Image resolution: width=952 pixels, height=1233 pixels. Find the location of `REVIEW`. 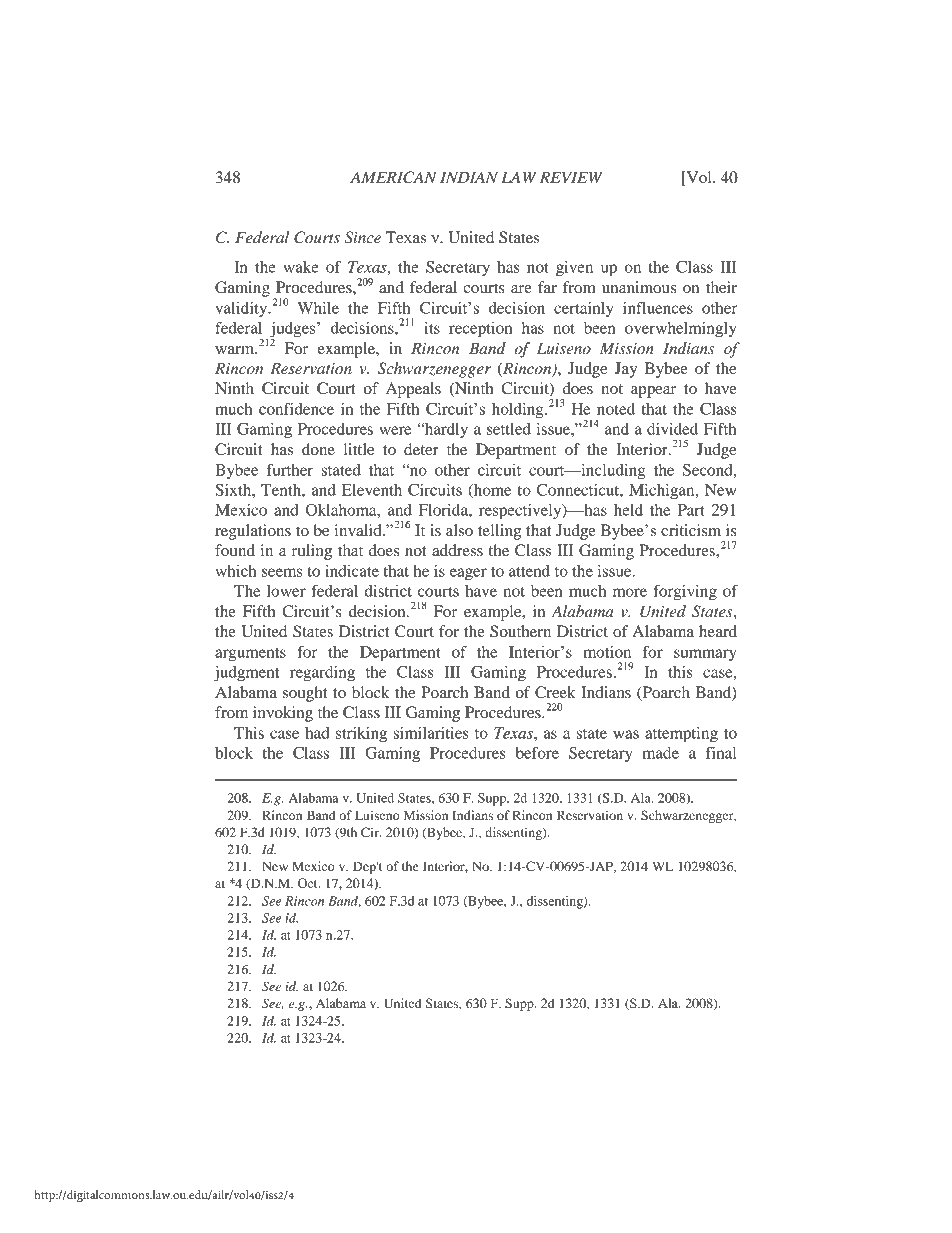

REVIEW is located at coordinates (571, 177).
